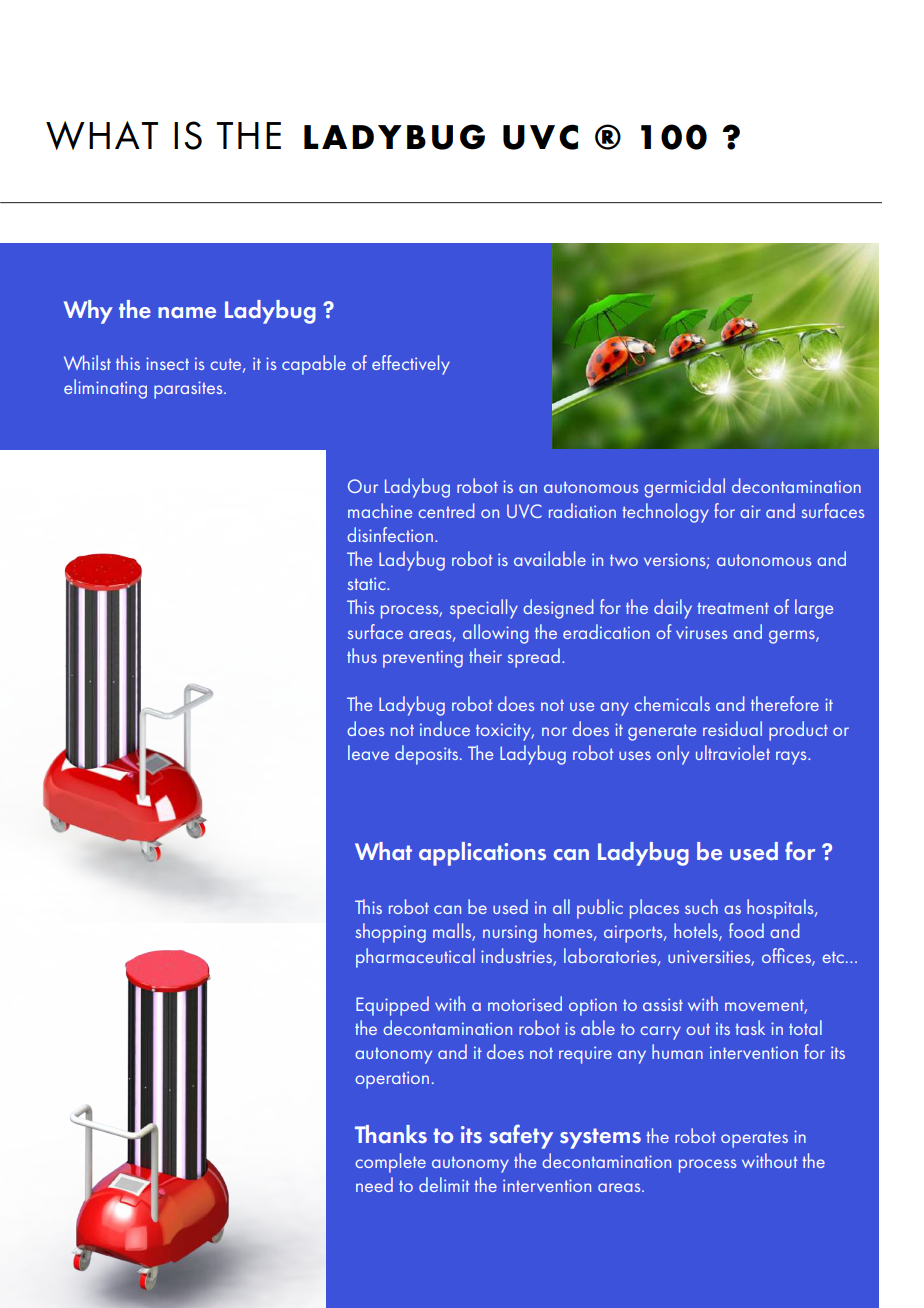 Image resolution: width=924 pixels, height=1308 pixels. What do you see at coordinates (391, 933) in the page?
I see `shopping` at bounding box center [391, 933].
